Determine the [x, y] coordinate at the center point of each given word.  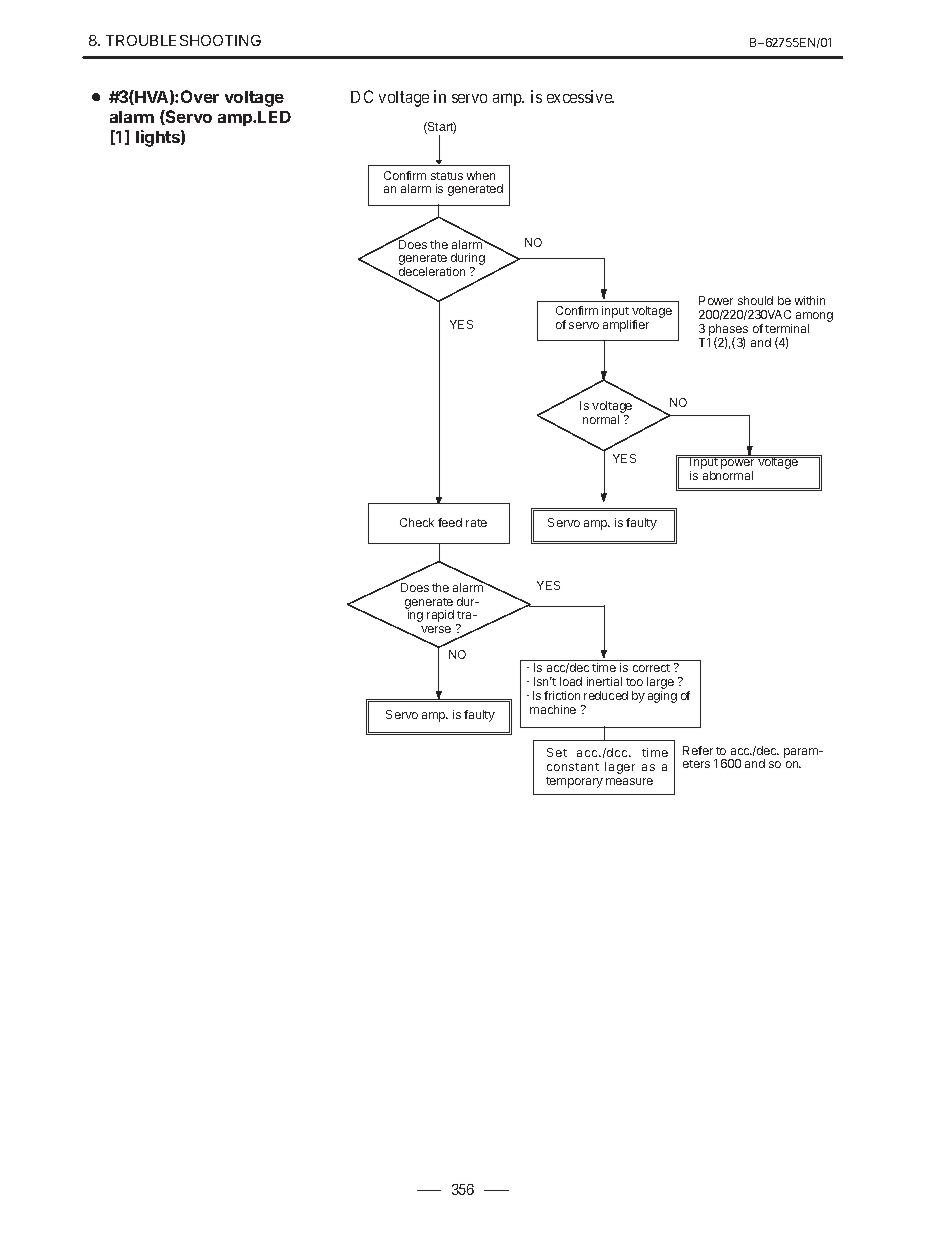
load [571, 681]
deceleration [432, 271]
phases [728, 331]
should [755, 300]
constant [573, 767]
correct [651, 668]
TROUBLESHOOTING [183, 40]
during [467, 260]
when [481, 175]
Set [557, 752]
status [447, 176]
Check [417, 522]
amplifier [626, 326]
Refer [698, 750]
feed [450, 522]
